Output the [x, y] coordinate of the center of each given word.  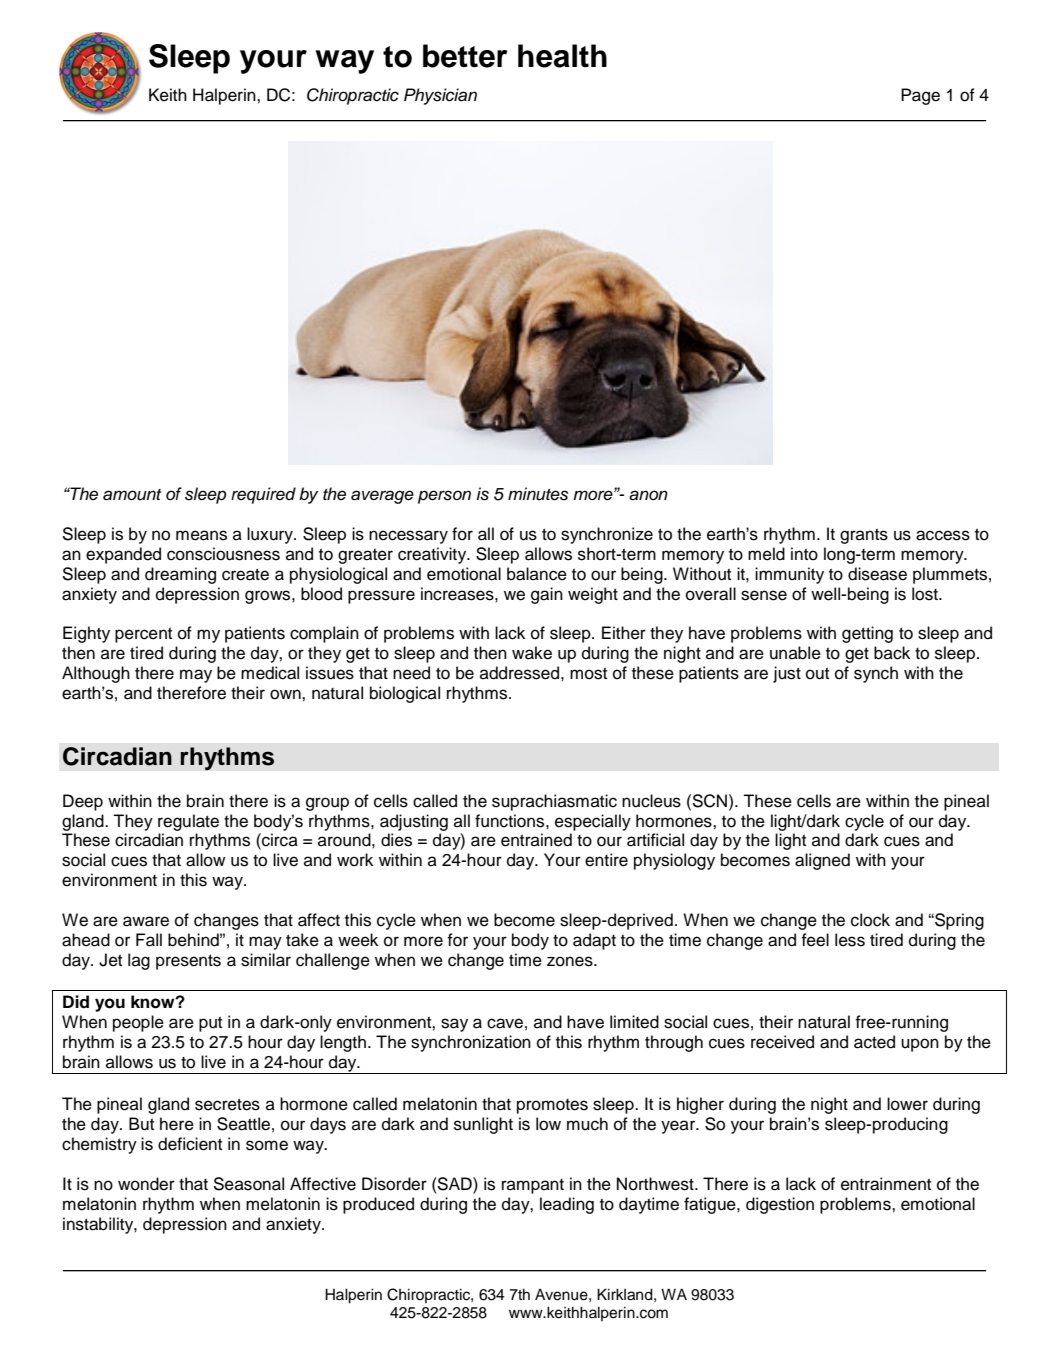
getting [867, 634]
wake [532, 653]
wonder [146, 1184]
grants [864, 536]
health [562, 56]
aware [146, 921]
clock [870, 920]
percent [143, 635]
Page [920, 96]
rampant [533, 1186]
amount [132, 495]
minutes [538, 494]
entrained [536, 840]
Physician [440, 96]
